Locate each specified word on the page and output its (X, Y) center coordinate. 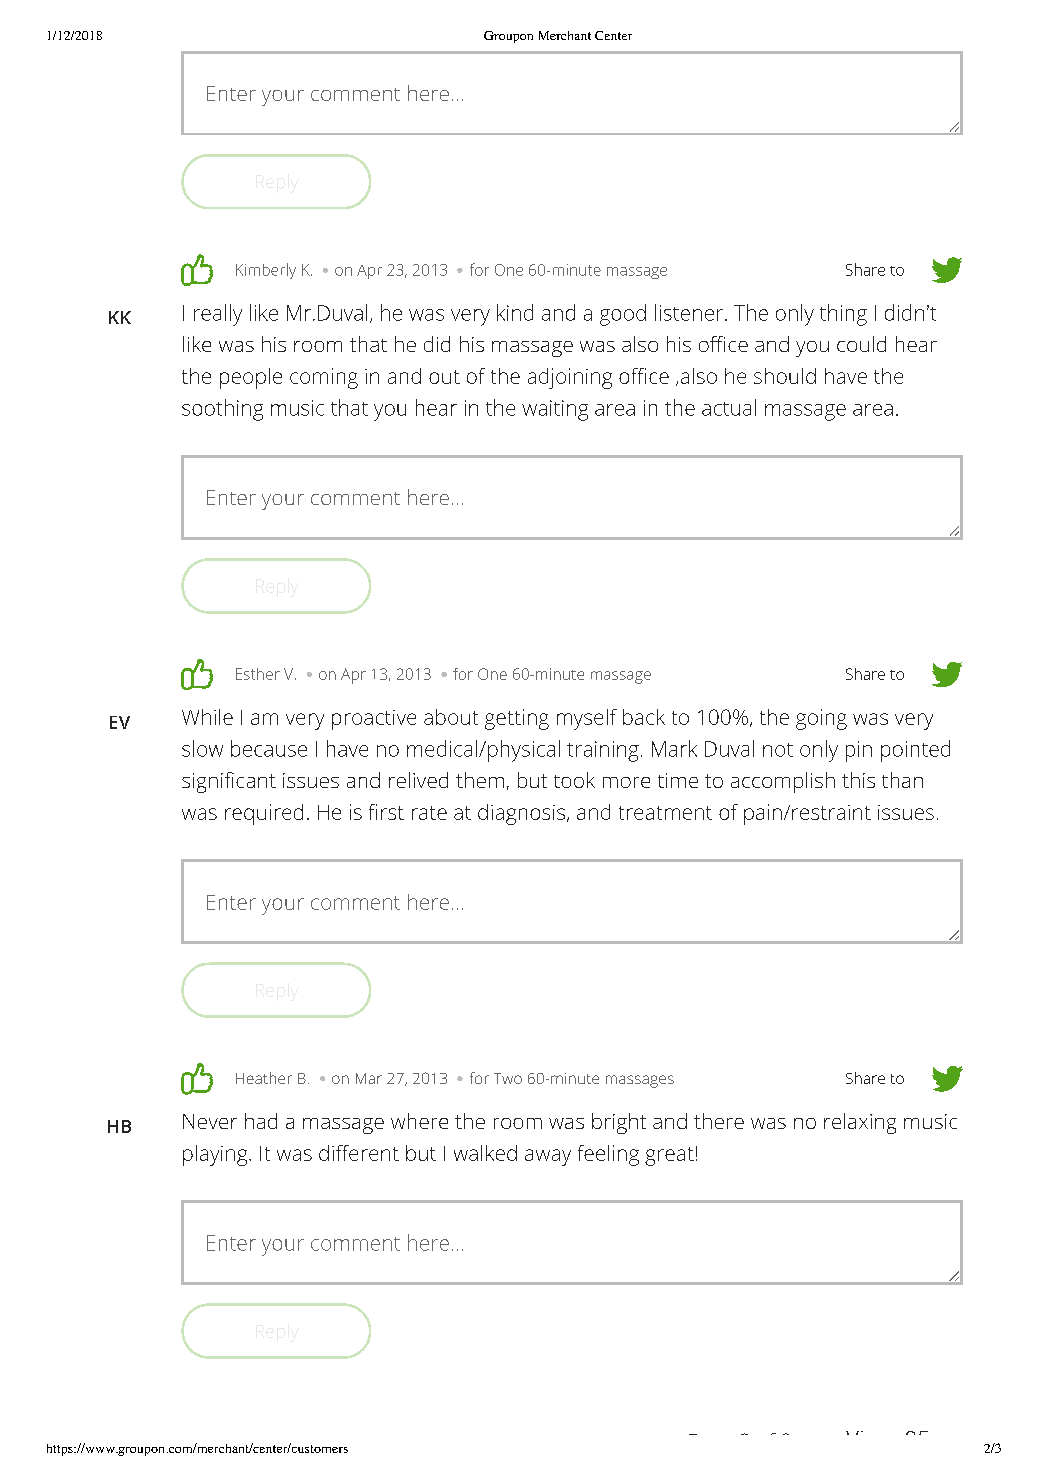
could (861, 344)
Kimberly (266, 271)
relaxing (860, 1123)
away (548, 1157)
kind (515, 312)
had (261, 1121)
